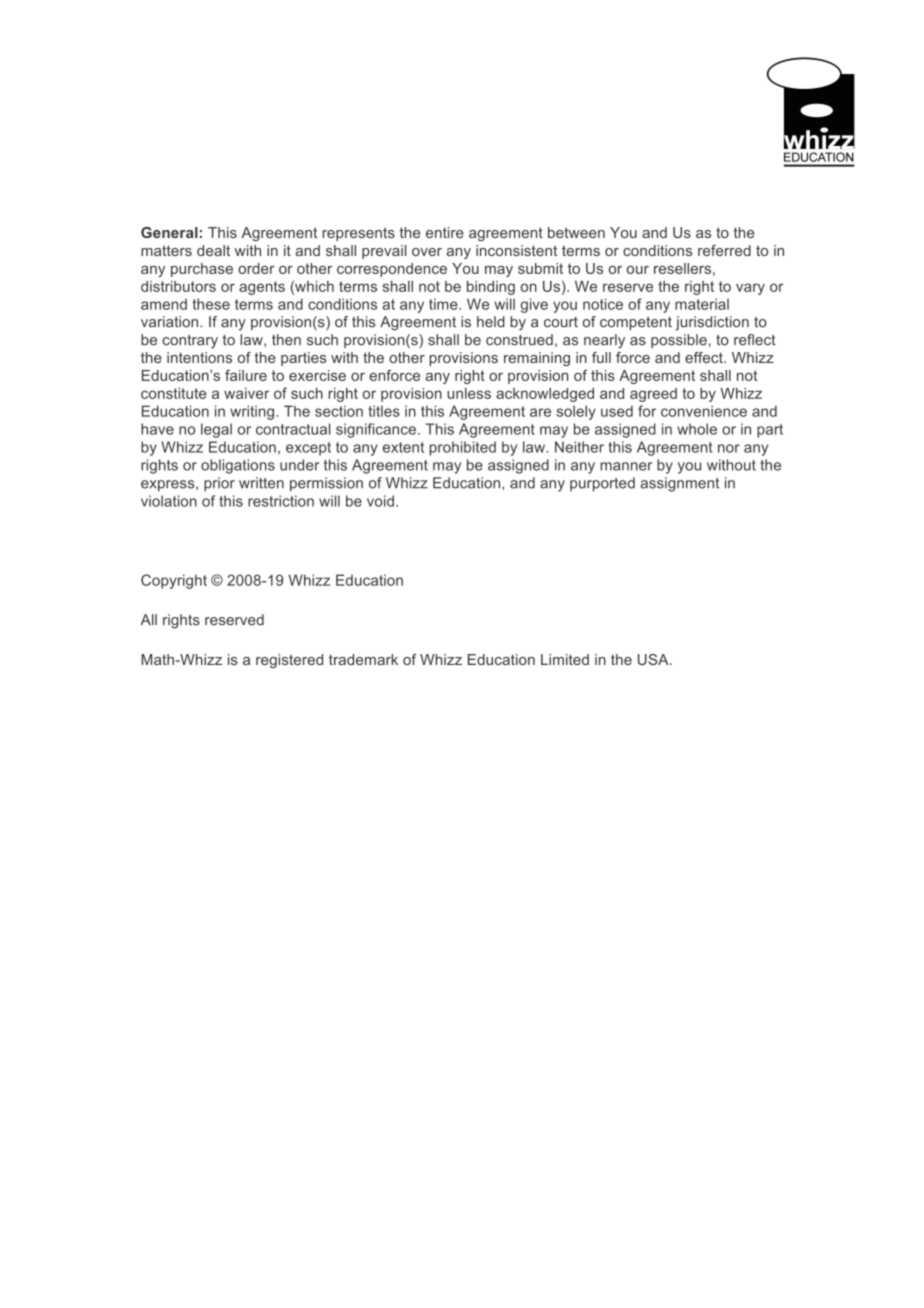 This screenshot has width=924, height=1308. Describe the element at coordinates (380, 501) in the screenshot. I see `void` at that location.
